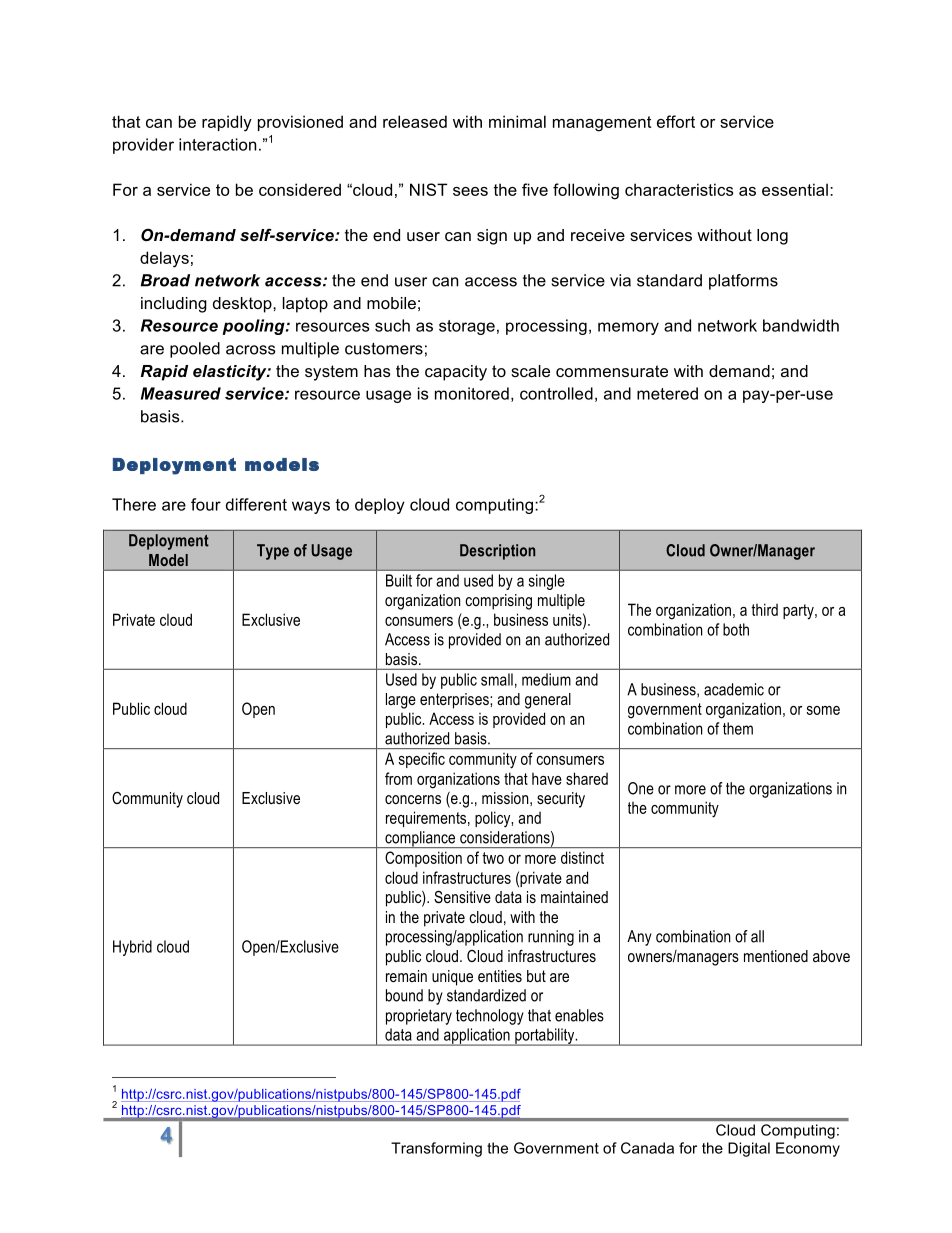 The height and width of the screenshot is (1233, 952). I want to click on provider, so click(143, 146).
